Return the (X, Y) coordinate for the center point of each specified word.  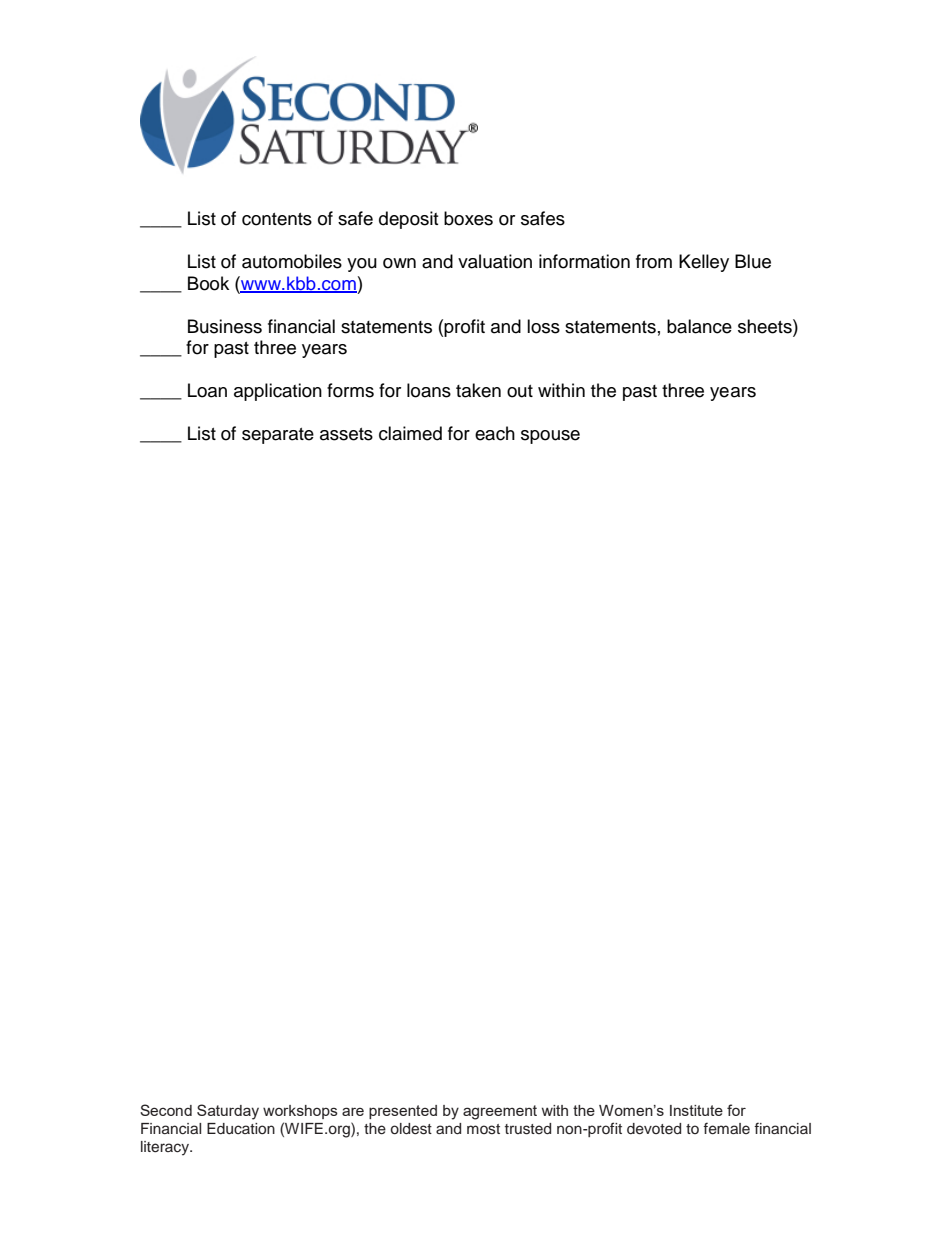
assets (346, 434)
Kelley (704, 263)
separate (278, 436)
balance (699, 326)
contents (277, 219)
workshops (300, 1112)
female (726, 1128)
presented (403, 1112)
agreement (500, 1112)
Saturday (228, 1112)
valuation (495, 261)
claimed (410, 433)
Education (241, 1129)
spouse (550, 437)
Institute (696, 1110)
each (495, 433)
